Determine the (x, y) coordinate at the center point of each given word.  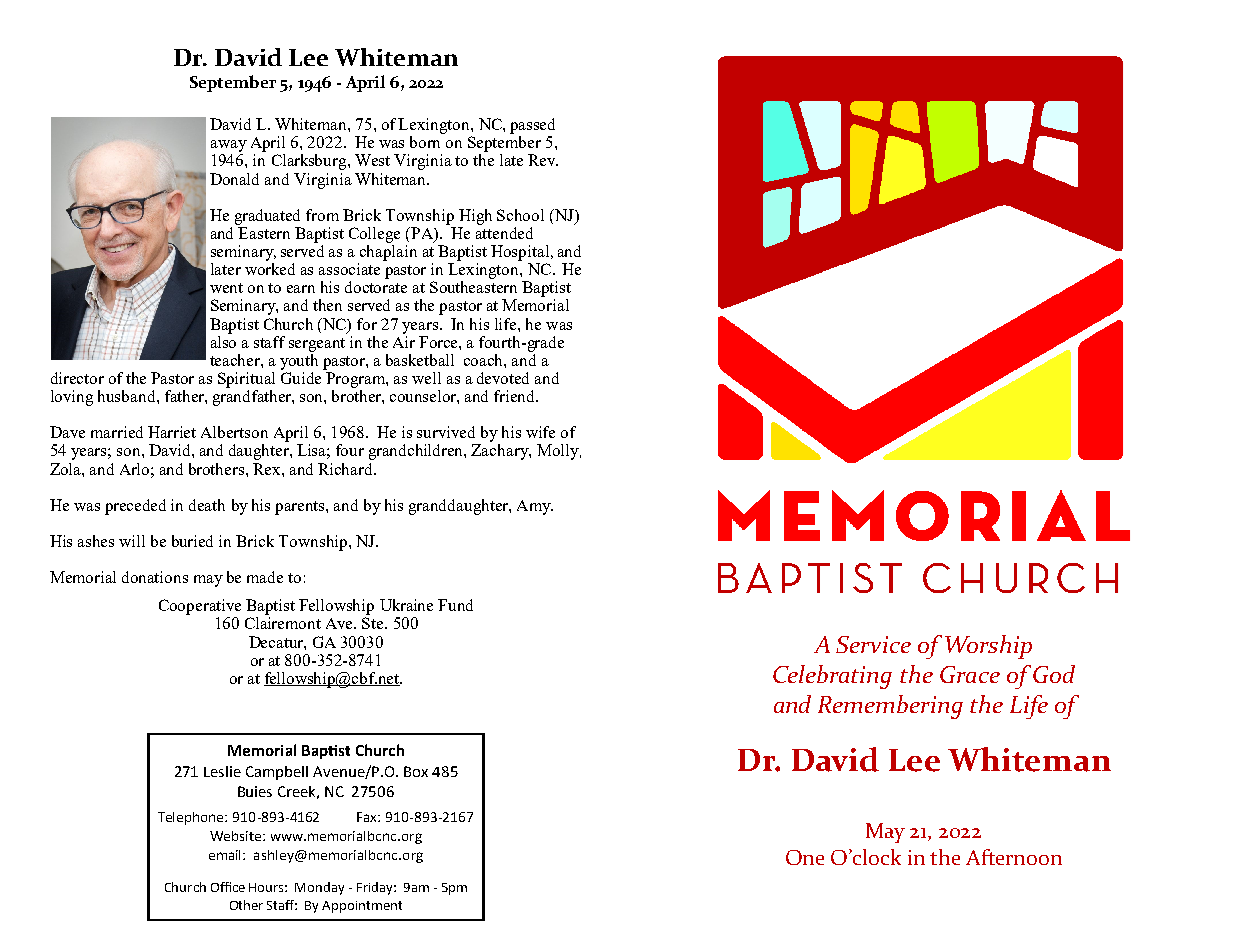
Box (416, 771)
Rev (543, 160)
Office (228, 887)
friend (516, 396)
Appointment (362, 907)
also (223, 340)
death (207, 505)
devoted (503, 378)
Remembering (890, 707)
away (229, 146)
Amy (535, 507)
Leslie (222, 771)
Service (873, 644)
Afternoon (1014, 857)
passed (532, 126)
